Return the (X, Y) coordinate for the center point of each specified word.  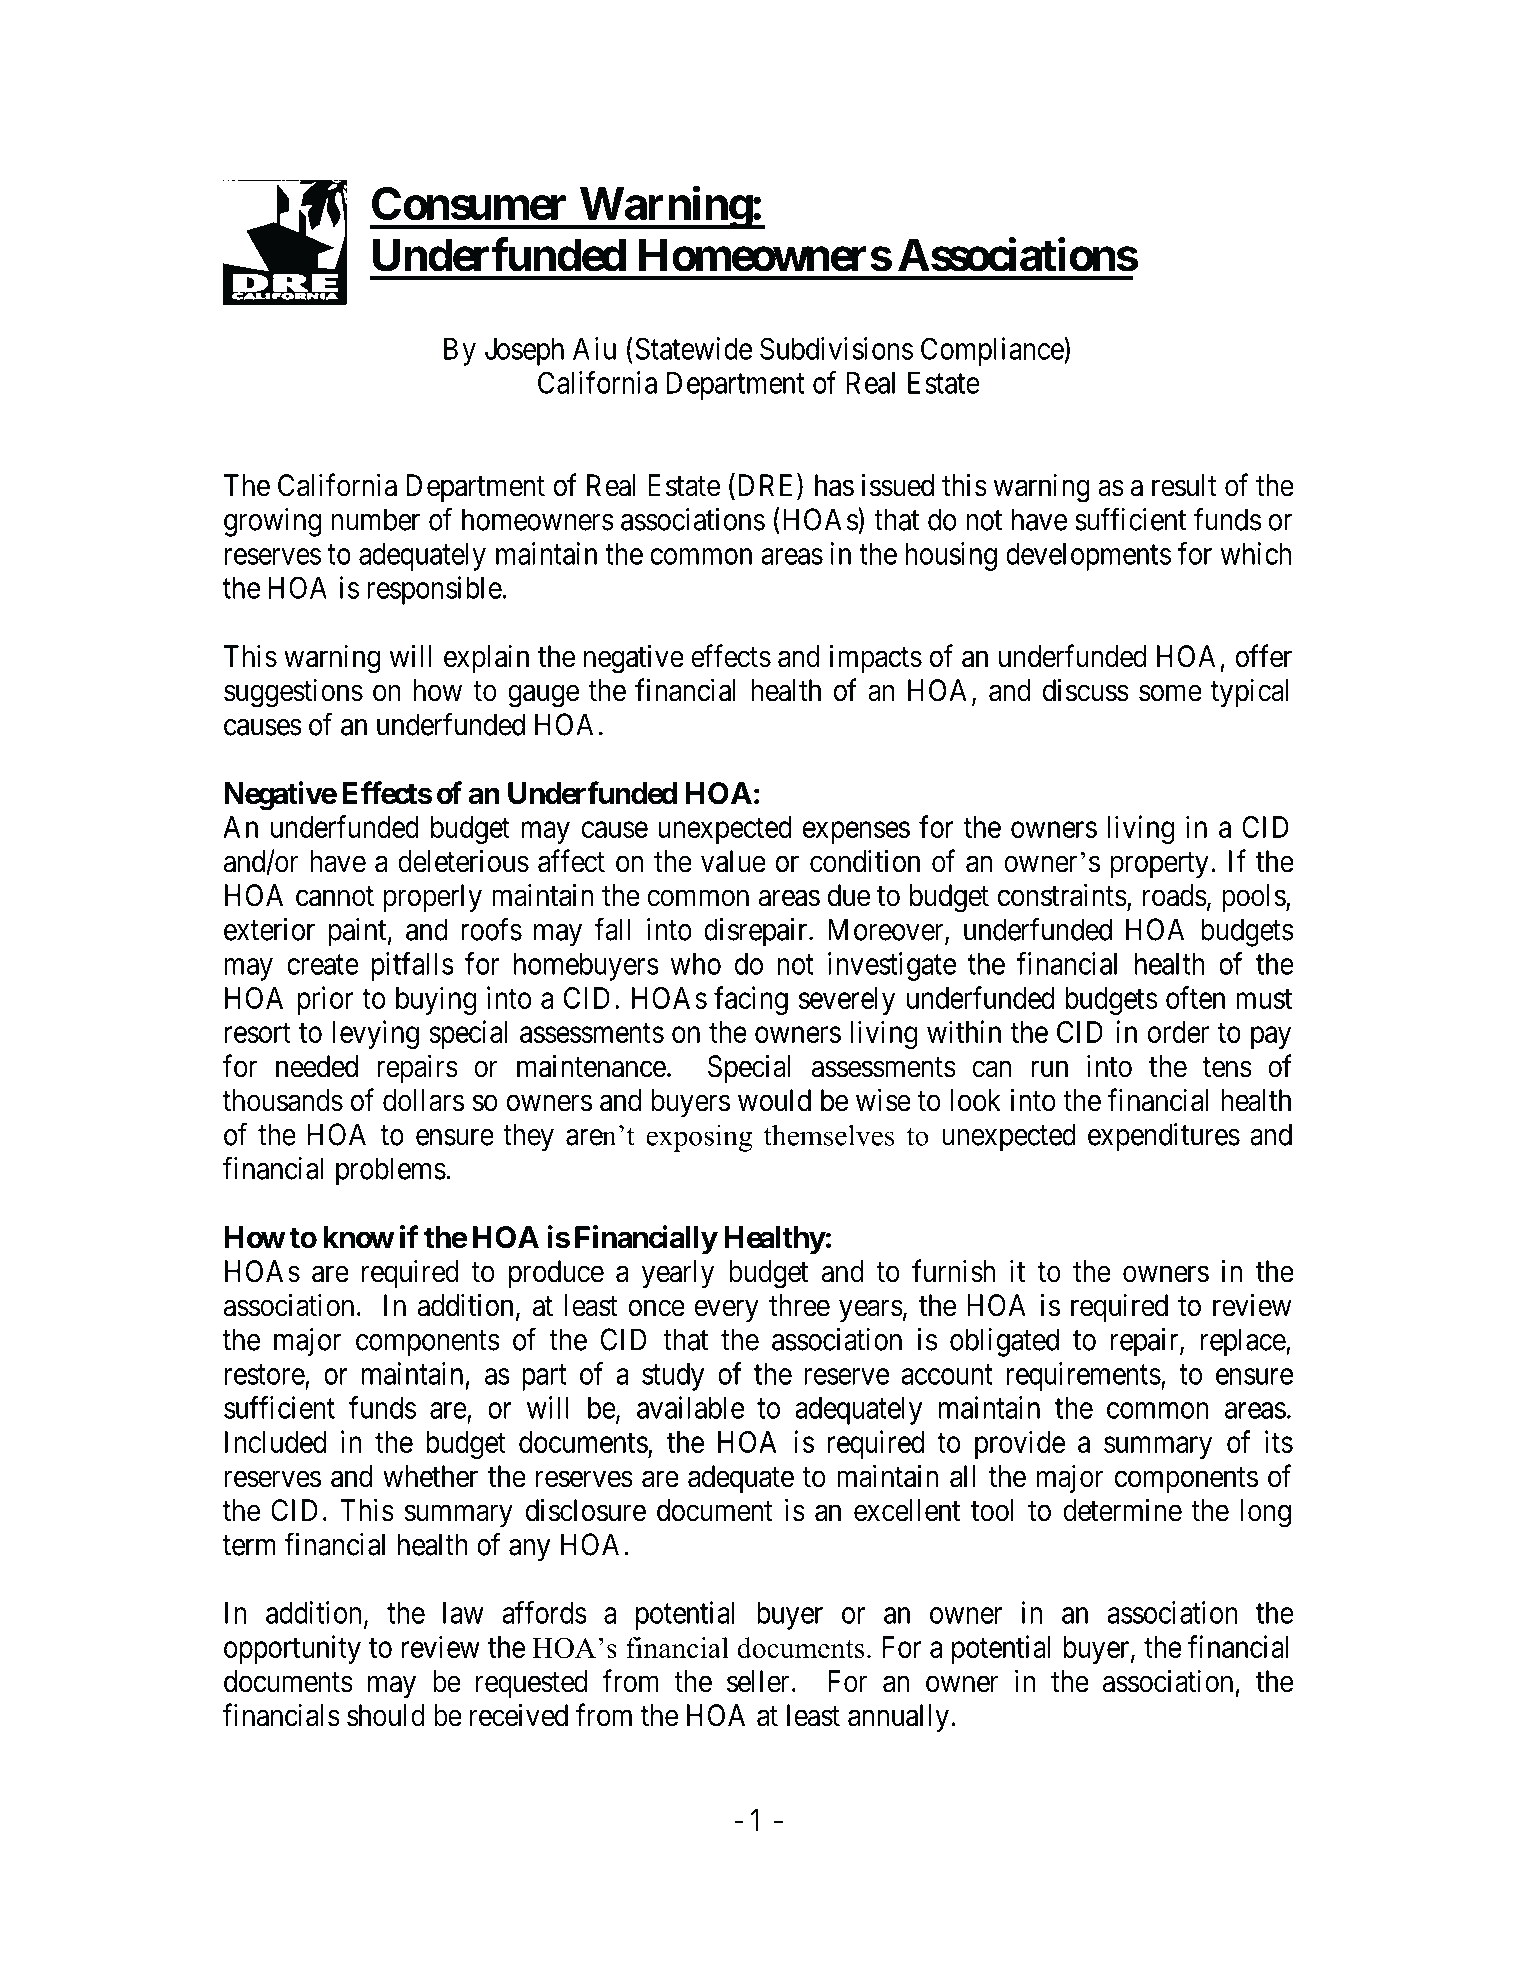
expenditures (1164, 1137)
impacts (876, 658)
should (386, 1715)
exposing (699, 1138)
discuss (1086, 690)
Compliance (993, 351)
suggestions (293, 693)
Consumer (469, 204)
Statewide (694, 348)
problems (391, 1171)
